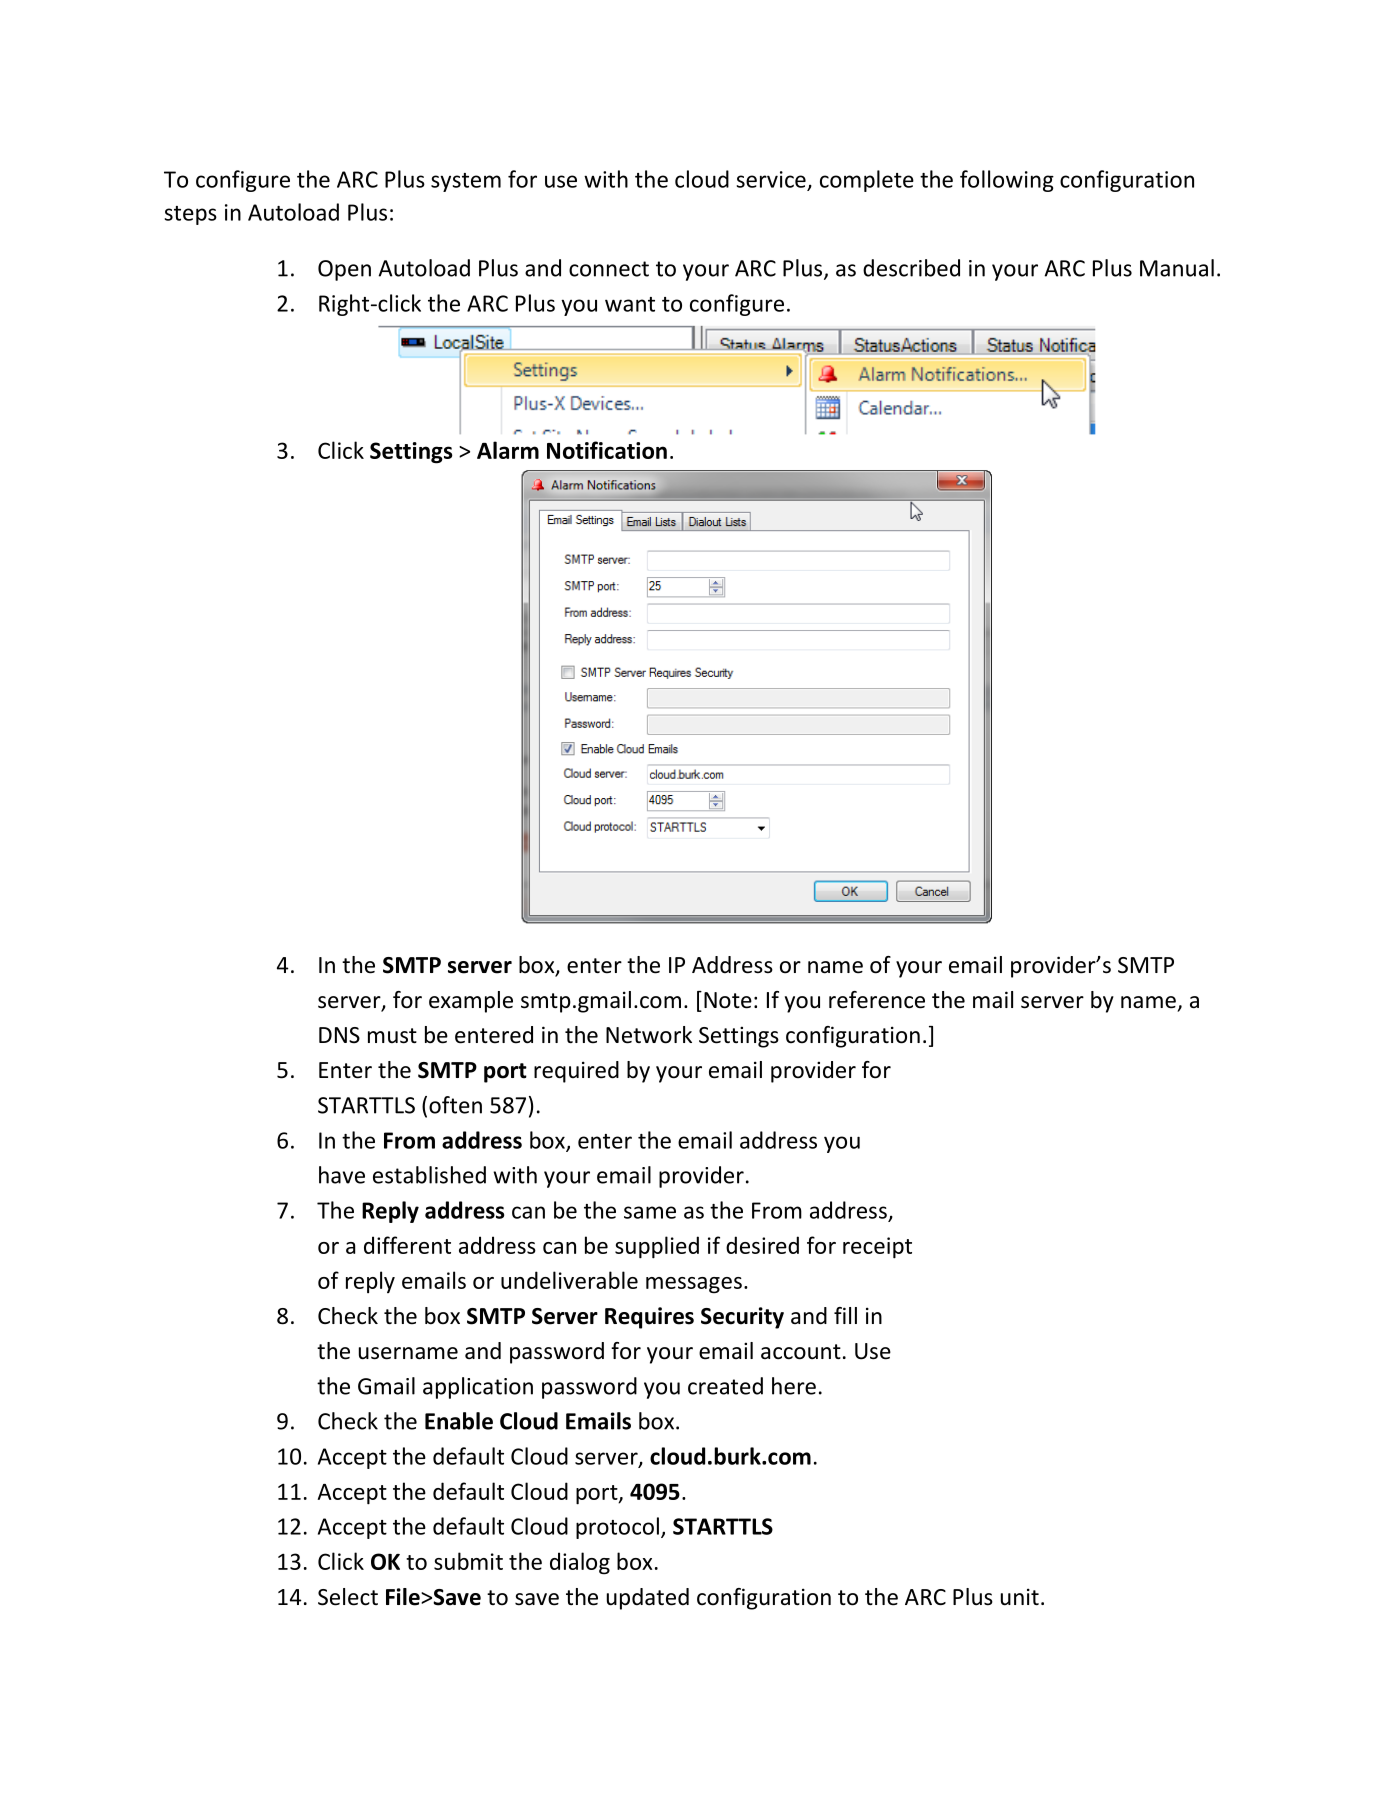  What do you see at coordinates (342, 1175) in the image?
I see `have` at bounding box center [342, 1175].
